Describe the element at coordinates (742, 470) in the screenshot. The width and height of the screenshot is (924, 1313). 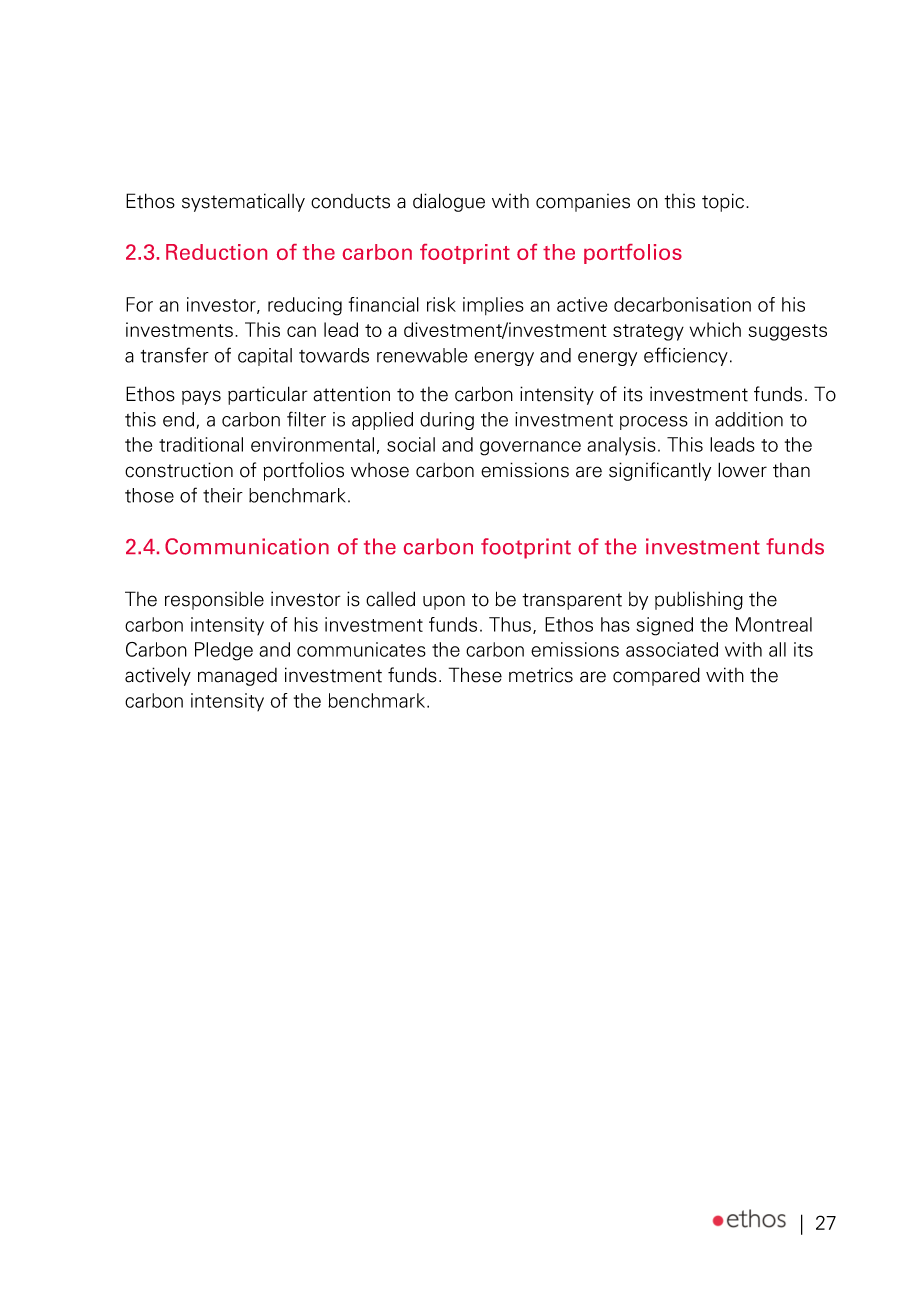
I see `lower` at that location.
